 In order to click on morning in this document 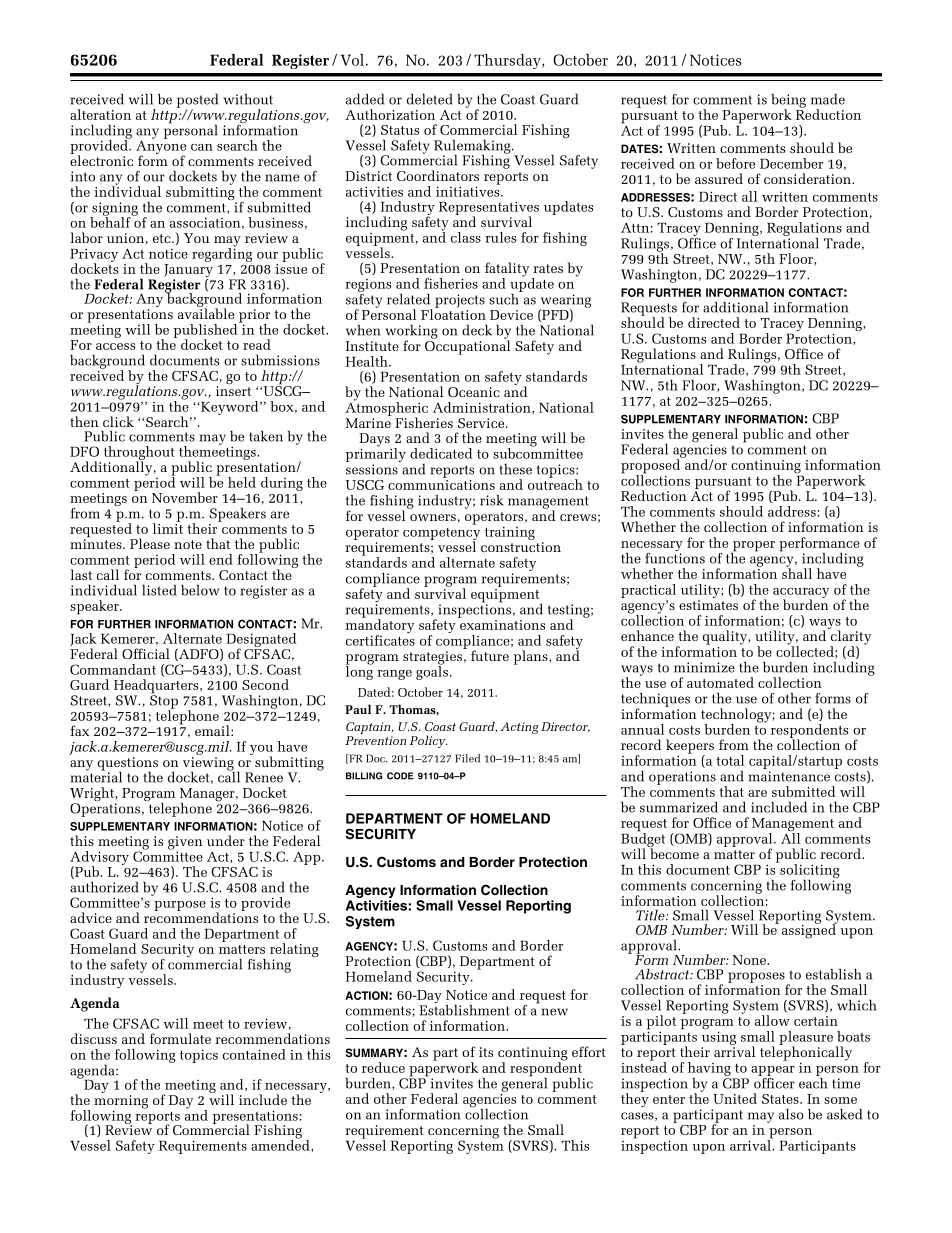, I will do `click(121, 1103)`.
